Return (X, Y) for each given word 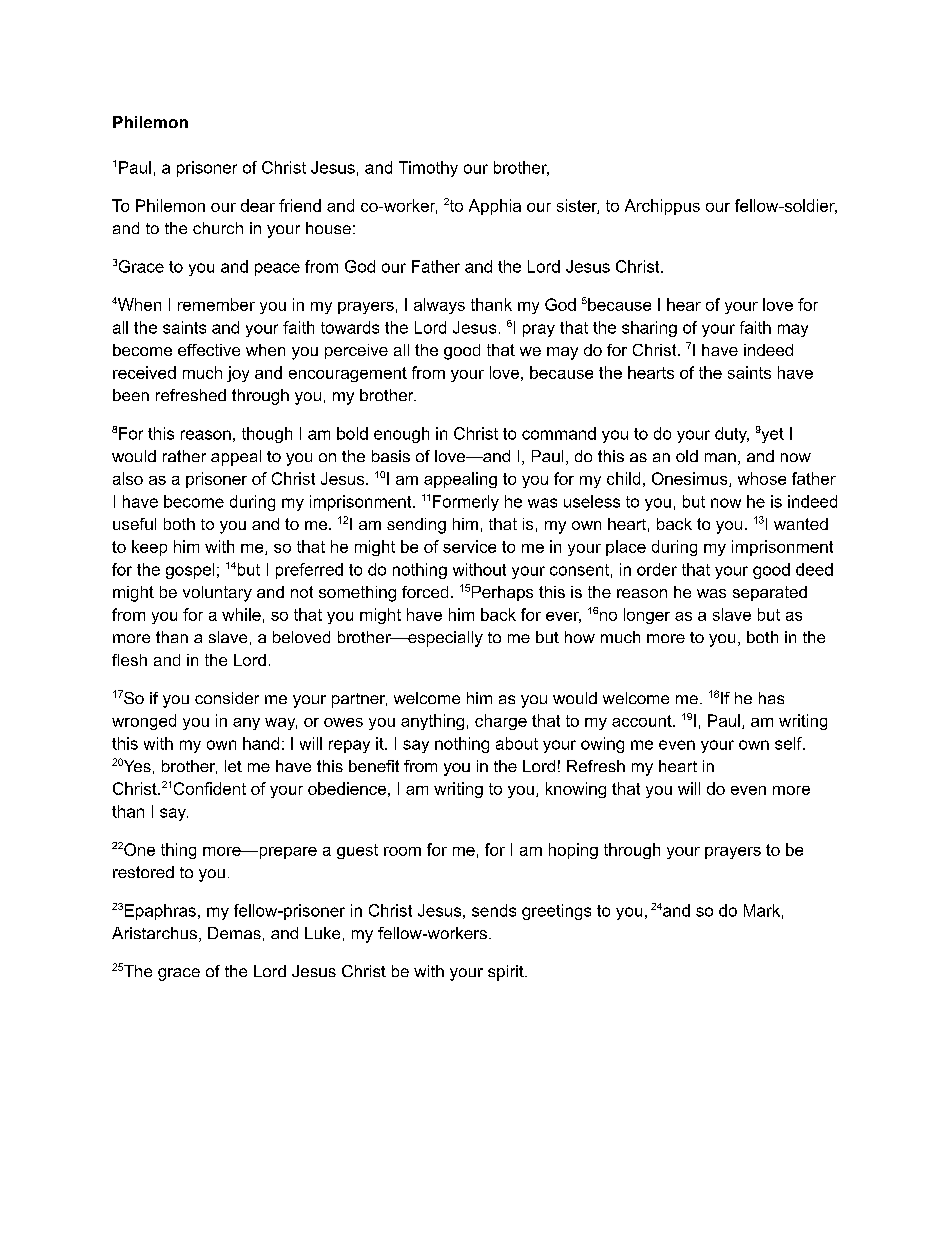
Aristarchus (154, 933)
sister (578, 206)
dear (258, 205)
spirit (507, 973)
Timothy (428, 169)
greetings (556, 912)
